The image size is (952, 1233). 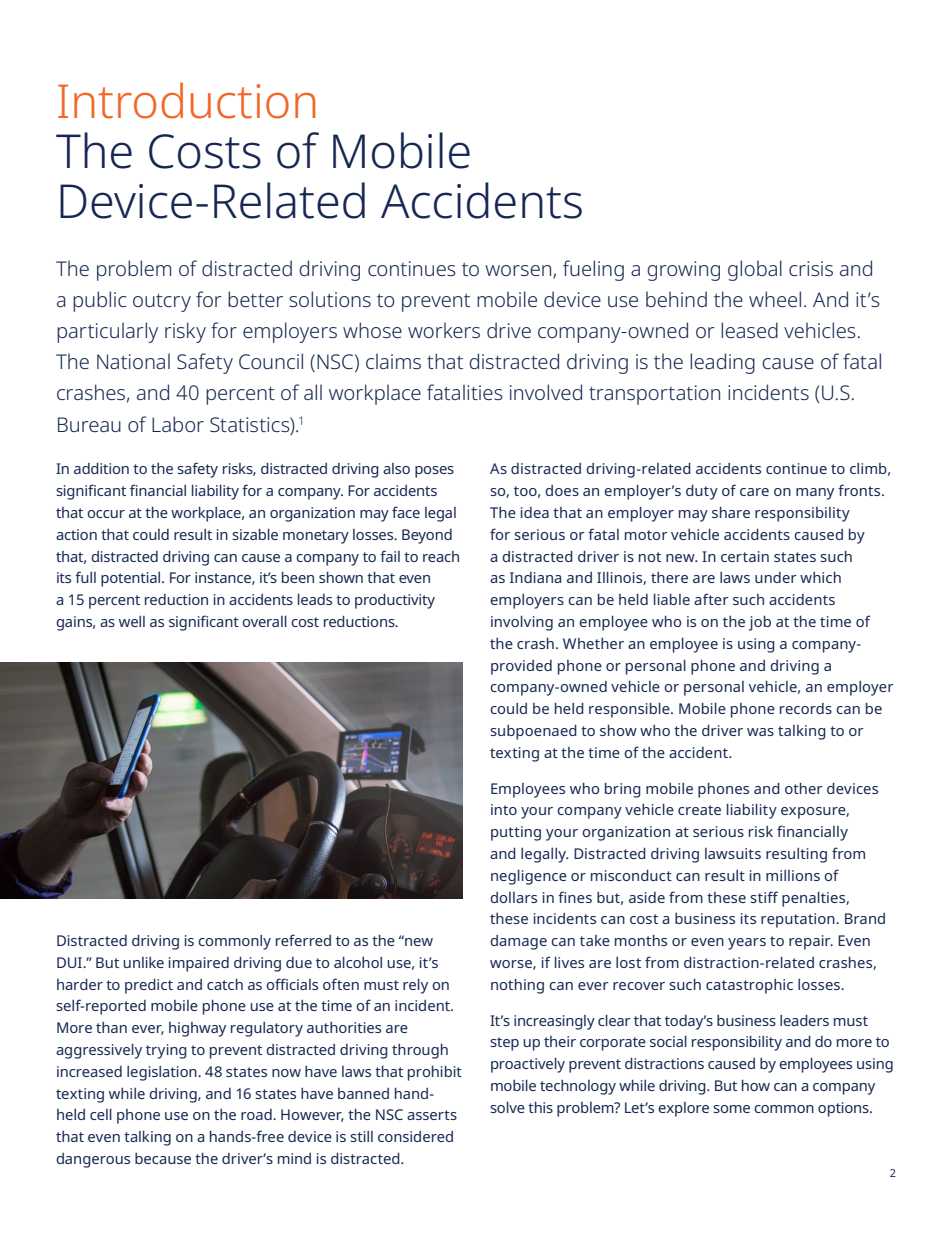 What do you see at coordinates (731, 1109) in the page?
I see `some` at bounding box center [731, 1109].
